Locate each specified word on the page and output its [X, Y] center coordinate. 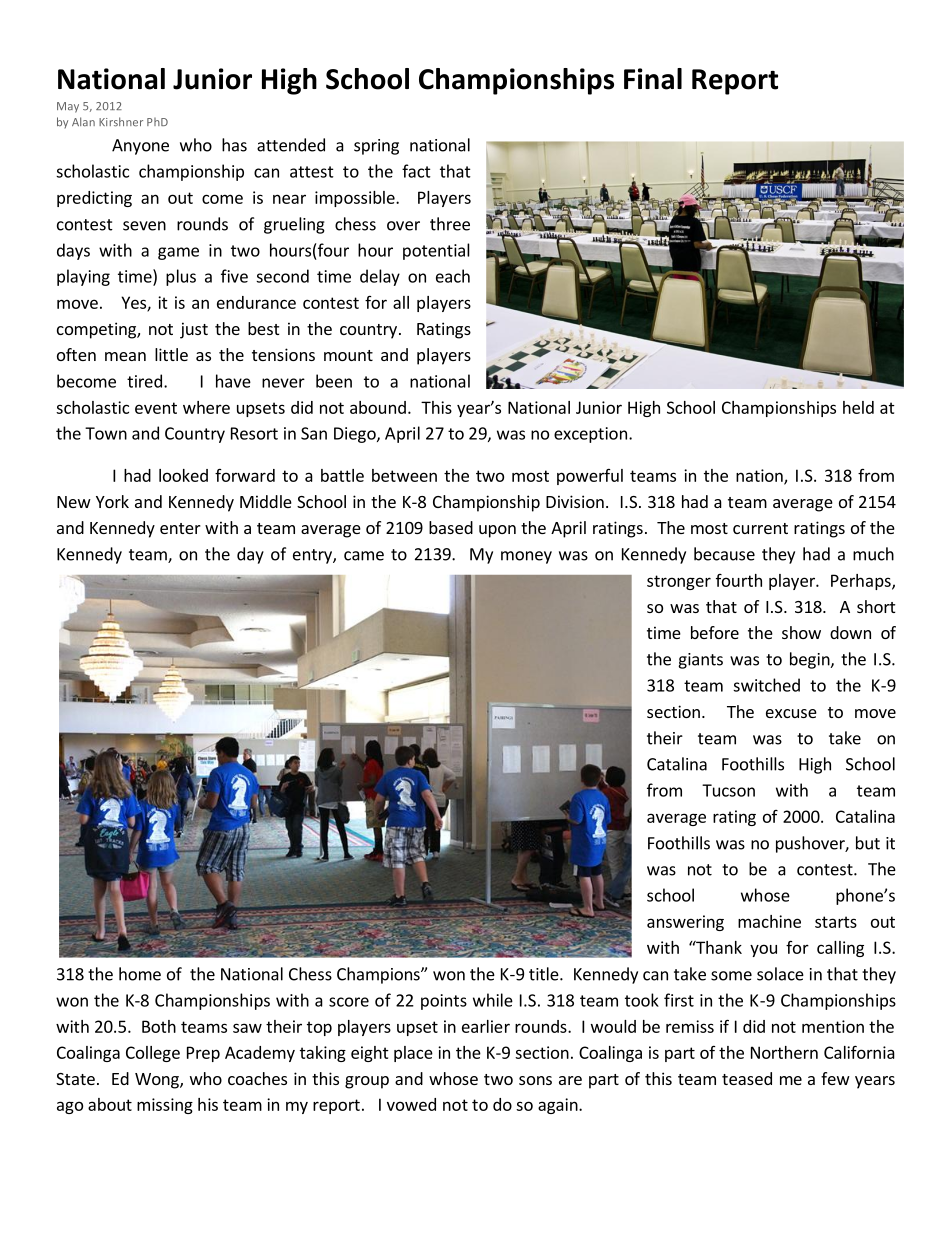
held [858, 407]
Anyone [140, 147]
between [404, 475]
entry [313, 556]
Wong [158, 1081]
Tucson [728, 790]
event [156, 408]
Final [653, 79]
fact [416, 171]
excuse [791, 713]
